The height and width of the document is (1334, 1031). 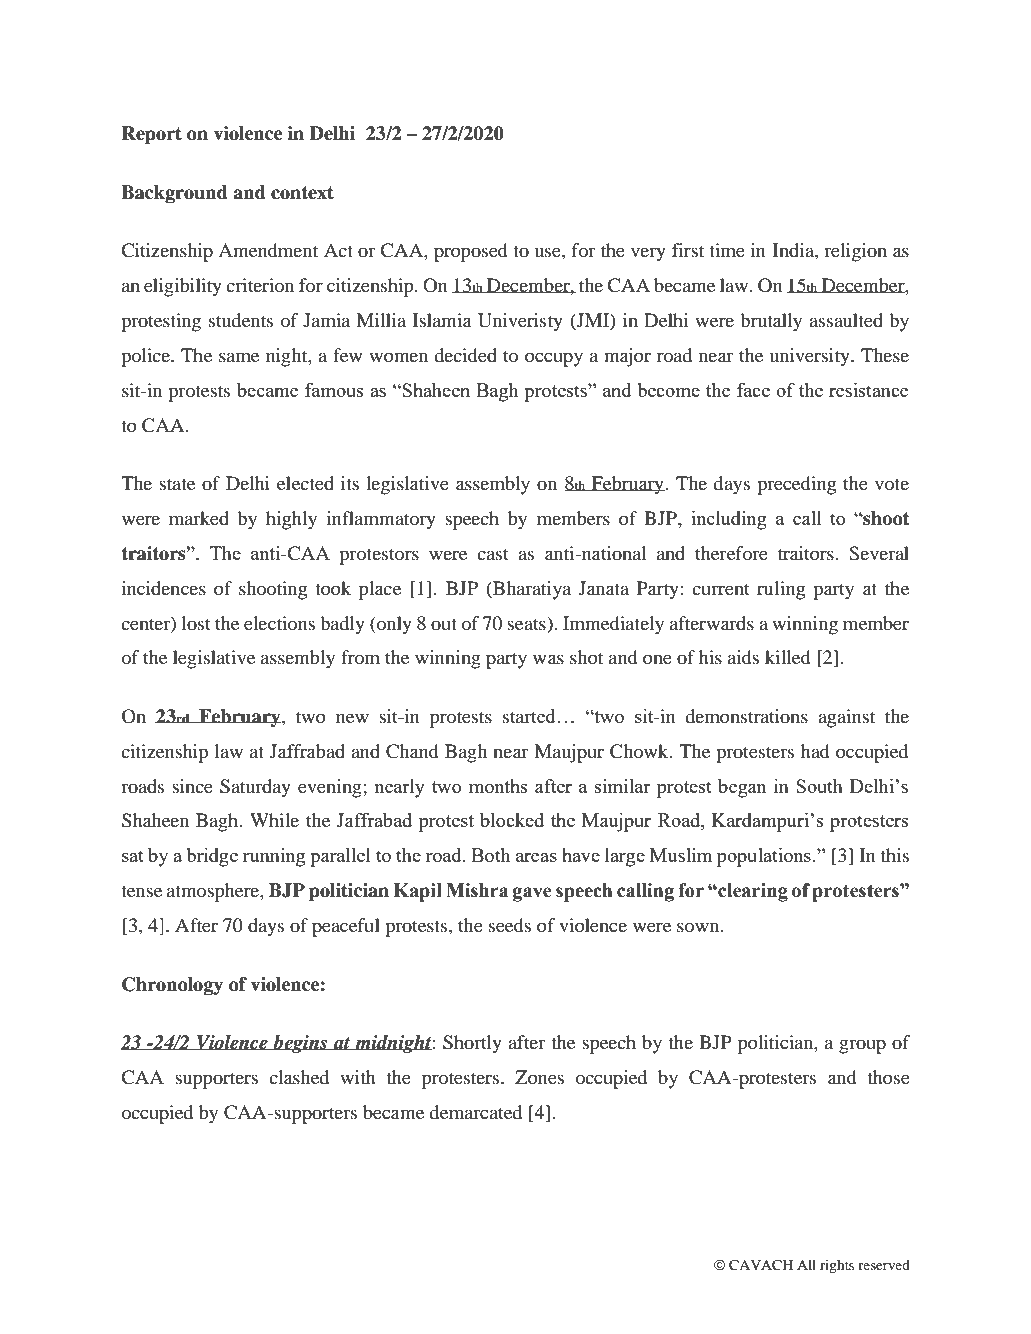 What do you see at coordinates (475, 1112) in the document?
I see `demarcated` at bounding box center [475, 1112].
